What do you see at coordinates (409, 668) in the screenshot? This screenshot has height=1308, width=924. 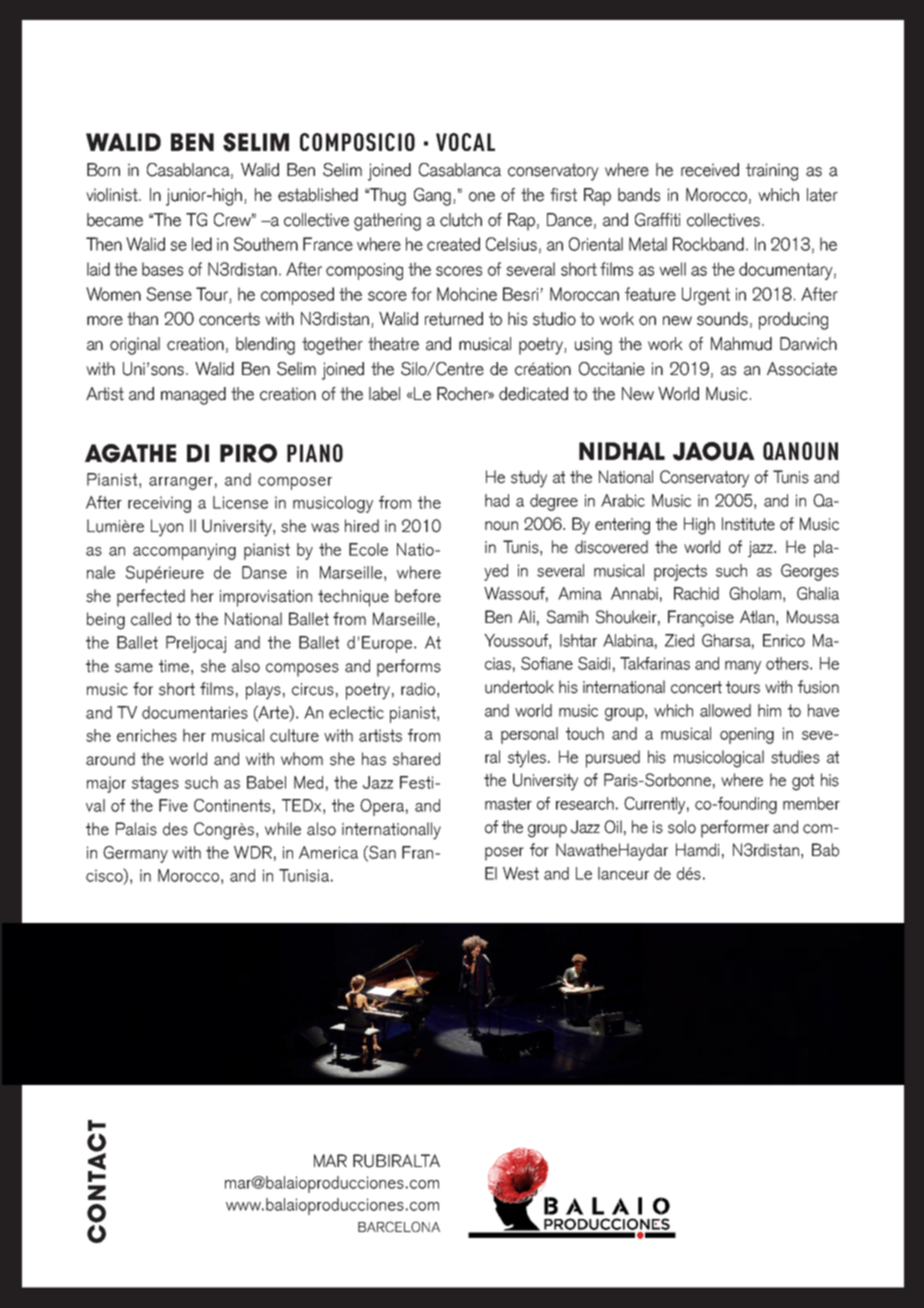 I see `performs` at bounding box center [409, 668].
